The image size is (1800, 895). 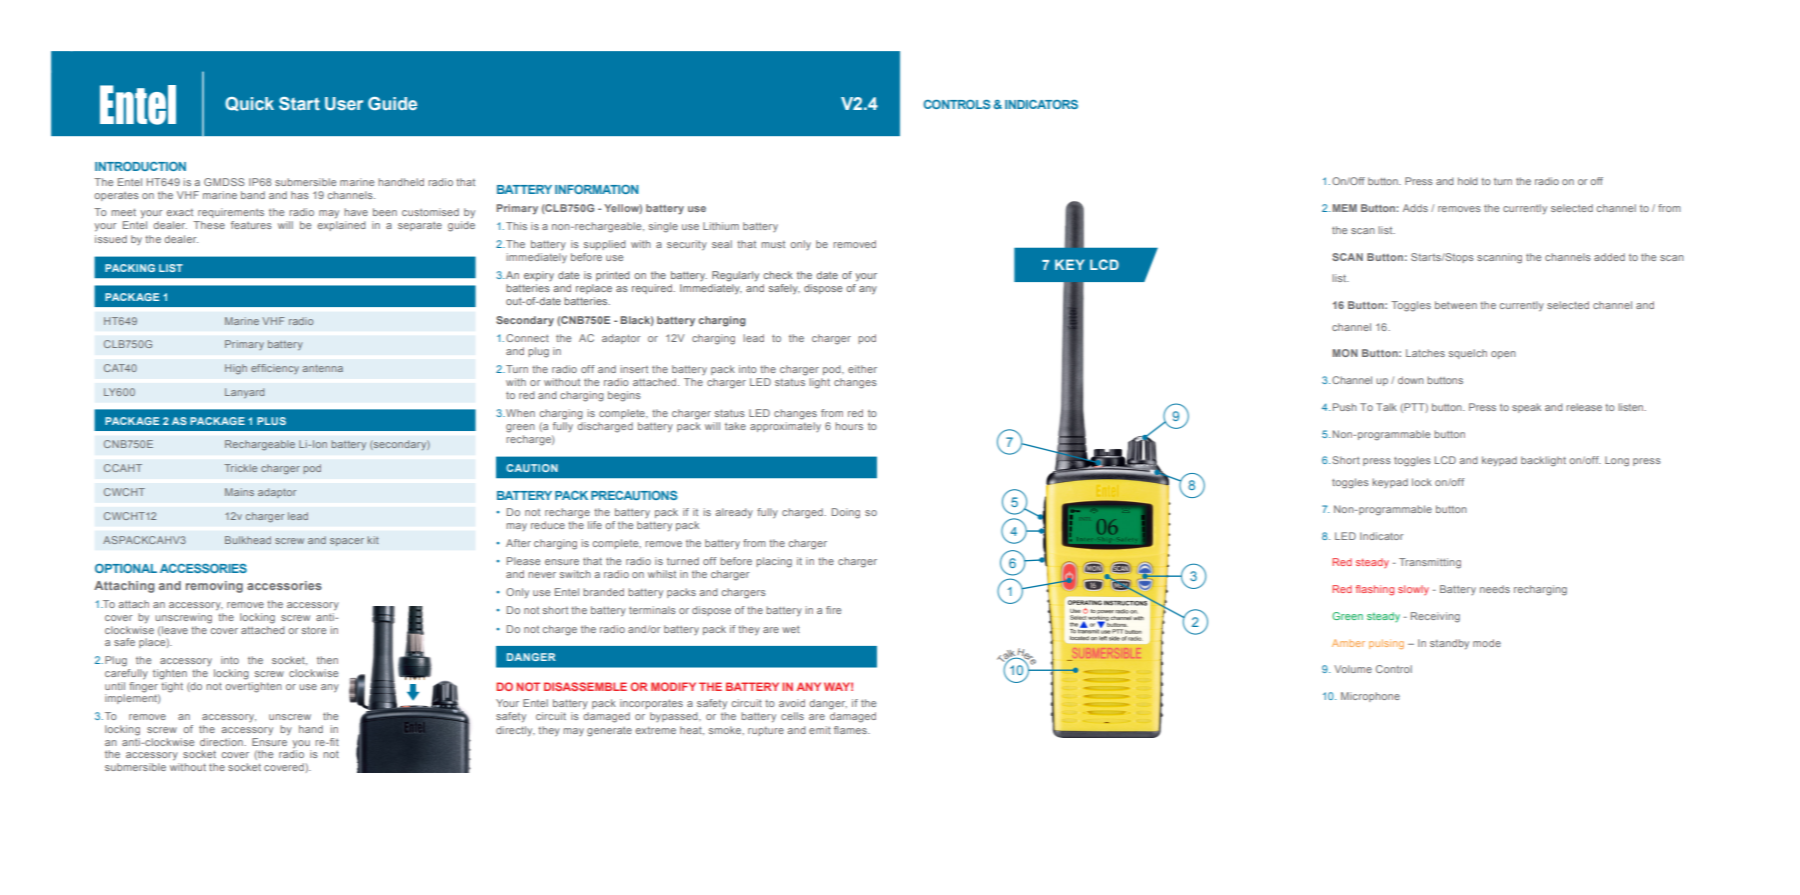 I want to click on either, so click(x=862, y=369).
